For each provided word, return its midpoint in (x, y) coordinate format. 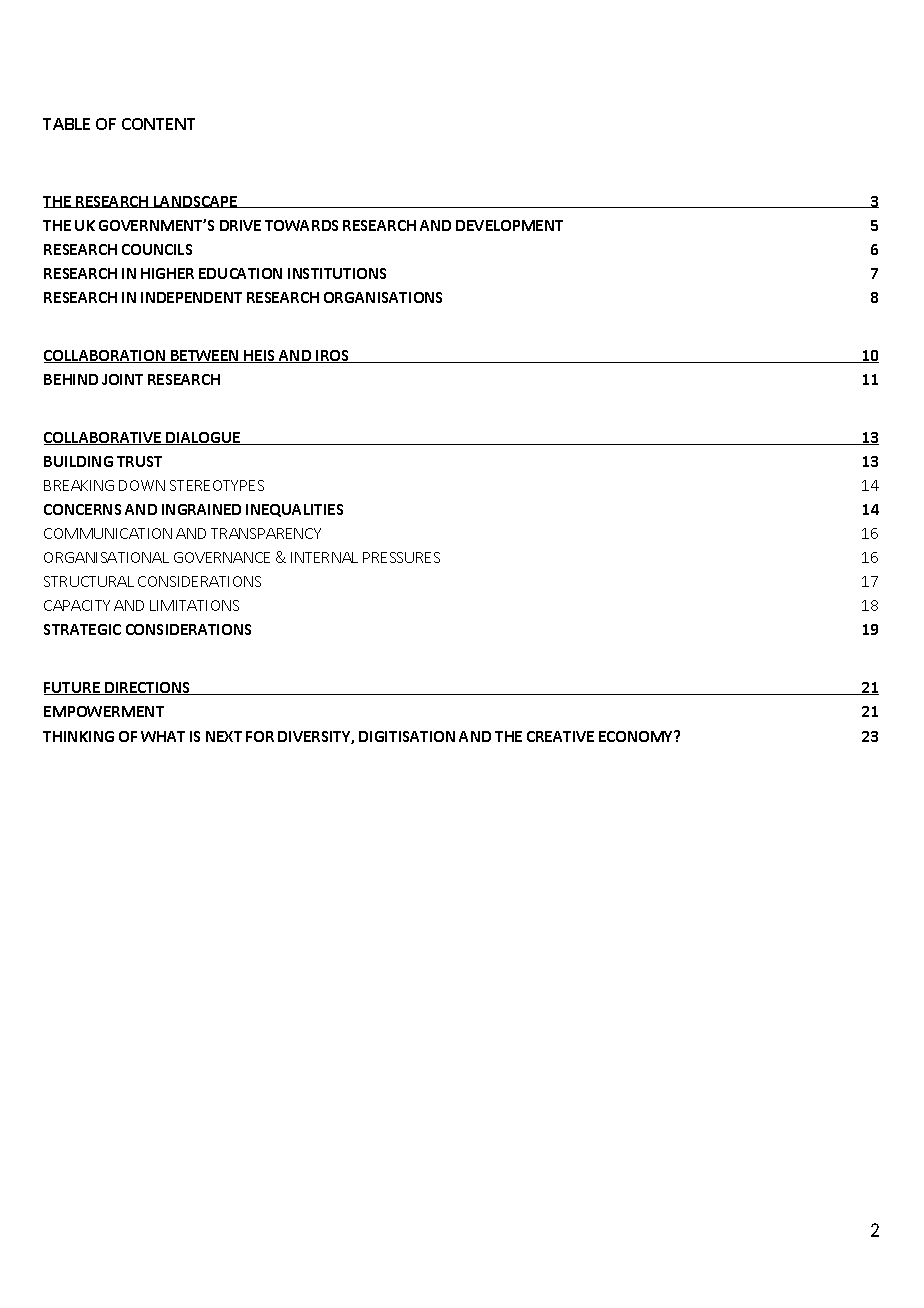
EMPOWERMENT (104, 711)
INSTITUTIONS (337, 273)
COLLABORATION (106, 356)
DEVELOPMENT (509, 225)
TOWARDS (301, 225)
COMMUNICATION (108, 533)
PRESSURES (401, 557)
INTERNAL (324, 557)
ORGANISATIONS (383, 297)
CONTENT (158, 124)
